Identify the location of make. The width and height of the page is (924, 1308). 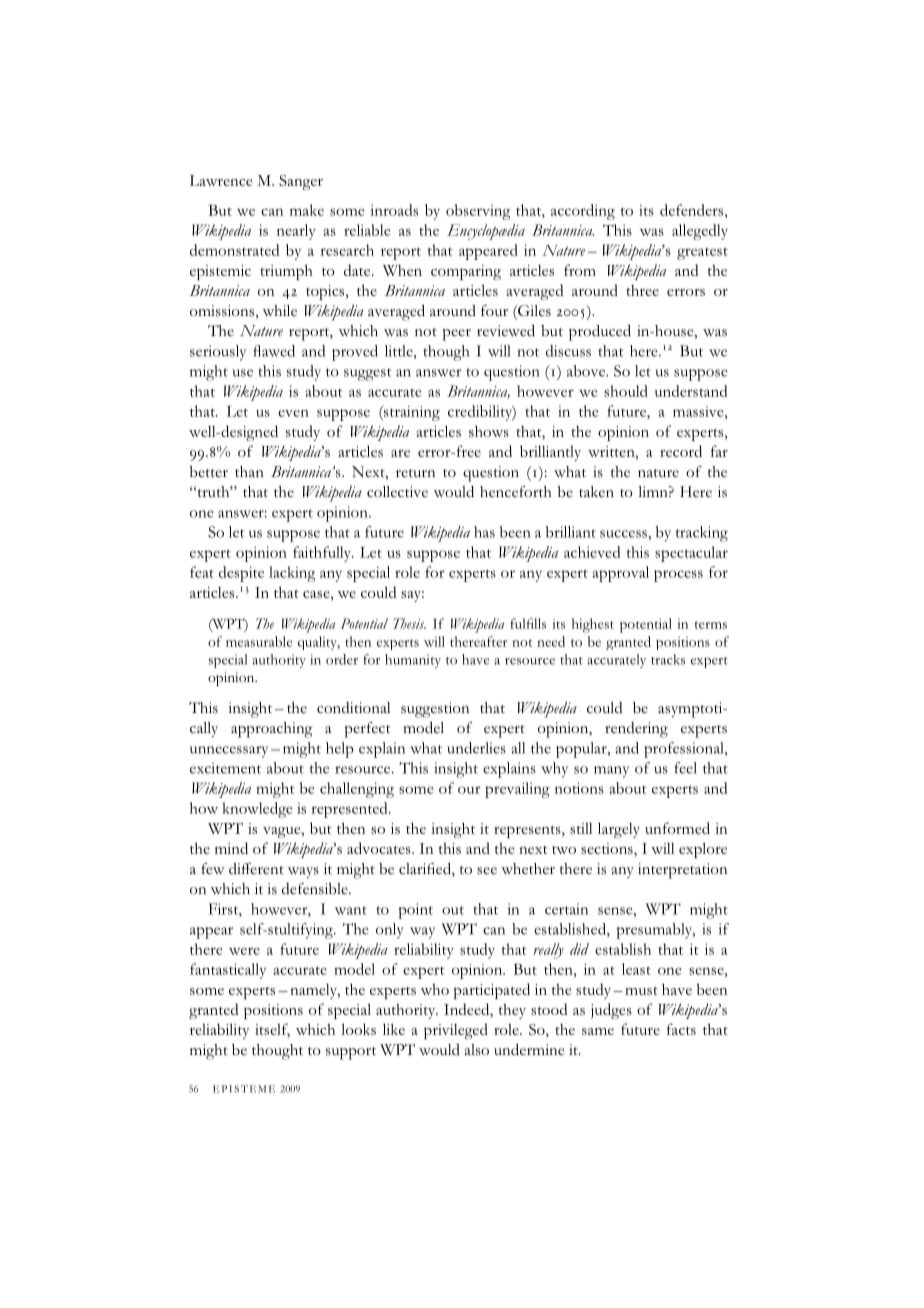
(307, 210).
